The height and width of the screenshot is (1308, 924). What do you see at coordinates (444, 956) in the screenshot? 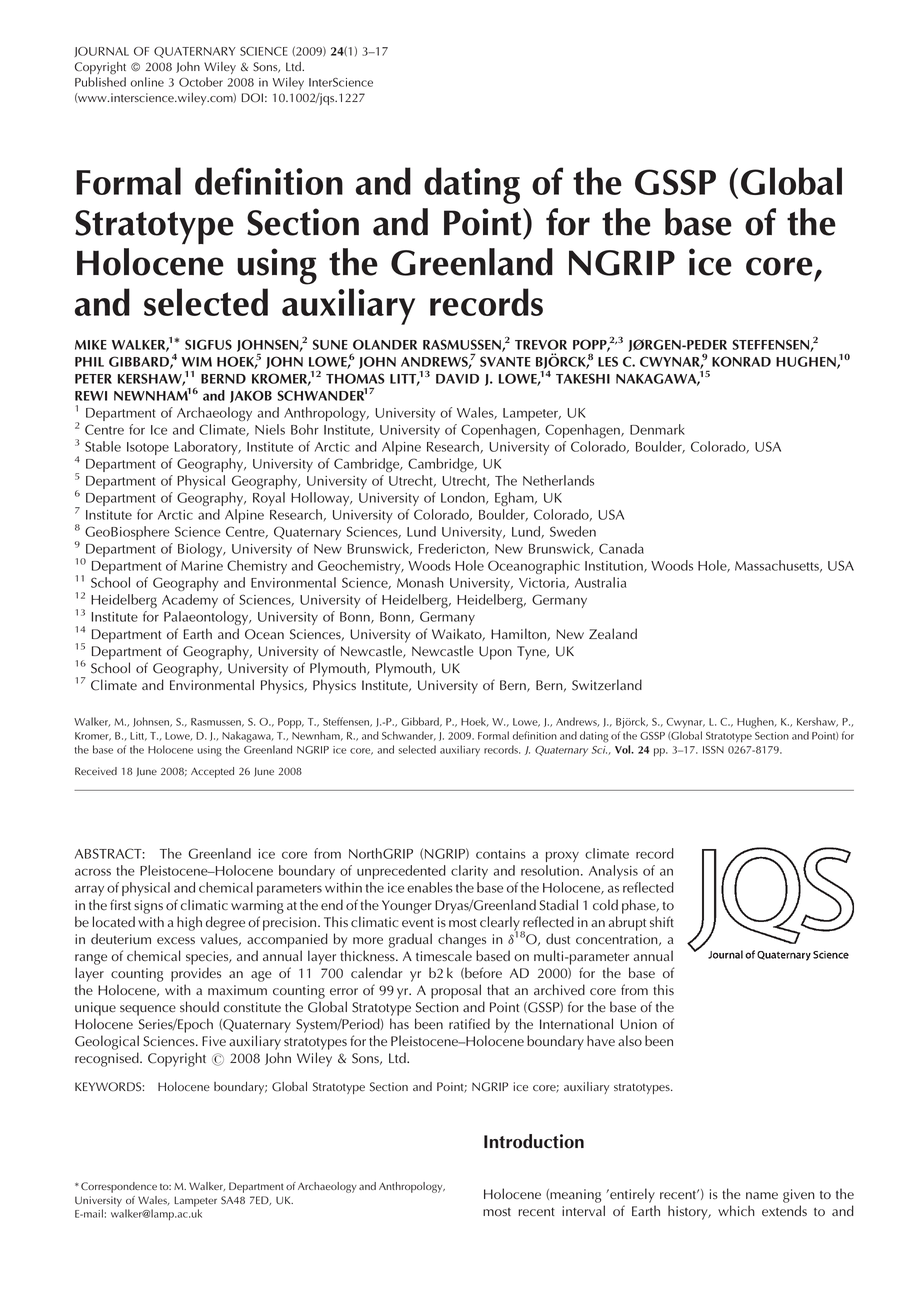
I see `timescale` at bounding box center [444, 956].
